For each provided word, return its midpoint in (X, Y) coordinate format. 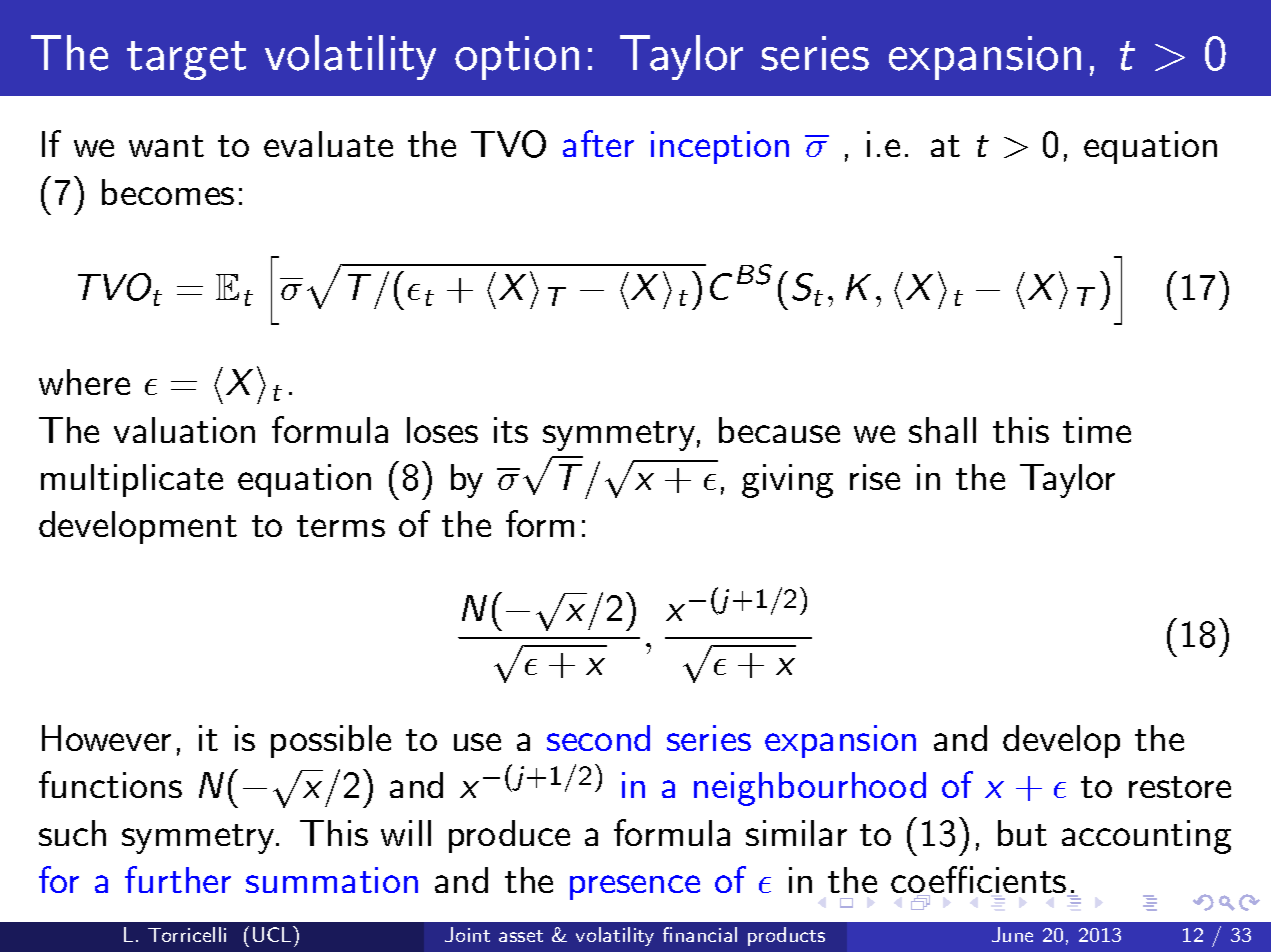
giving (787, 481)
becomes (168, 192)
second (598, 738)
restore (1180, 787)
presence (635, 887)
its (511, 430)
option (517, 58)
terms (341, 526)
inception (720, 147)
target (186, 60)
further (178, 879)
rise (875, 477)
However (106, 738)
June (1012, 934)
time (1097, 430)
